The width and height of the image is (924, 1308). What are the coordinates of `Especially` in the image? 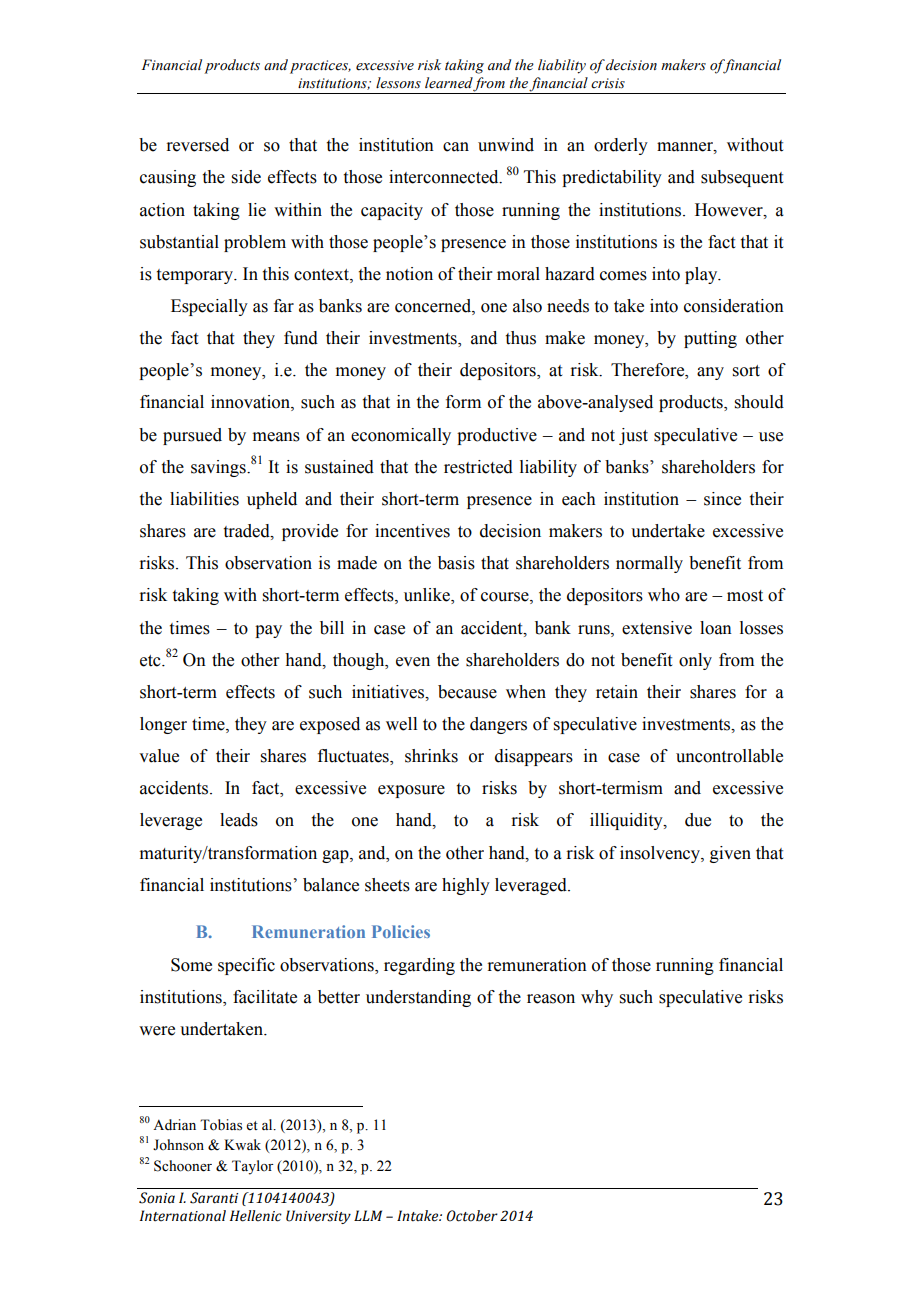 It's located at (209, 307).
